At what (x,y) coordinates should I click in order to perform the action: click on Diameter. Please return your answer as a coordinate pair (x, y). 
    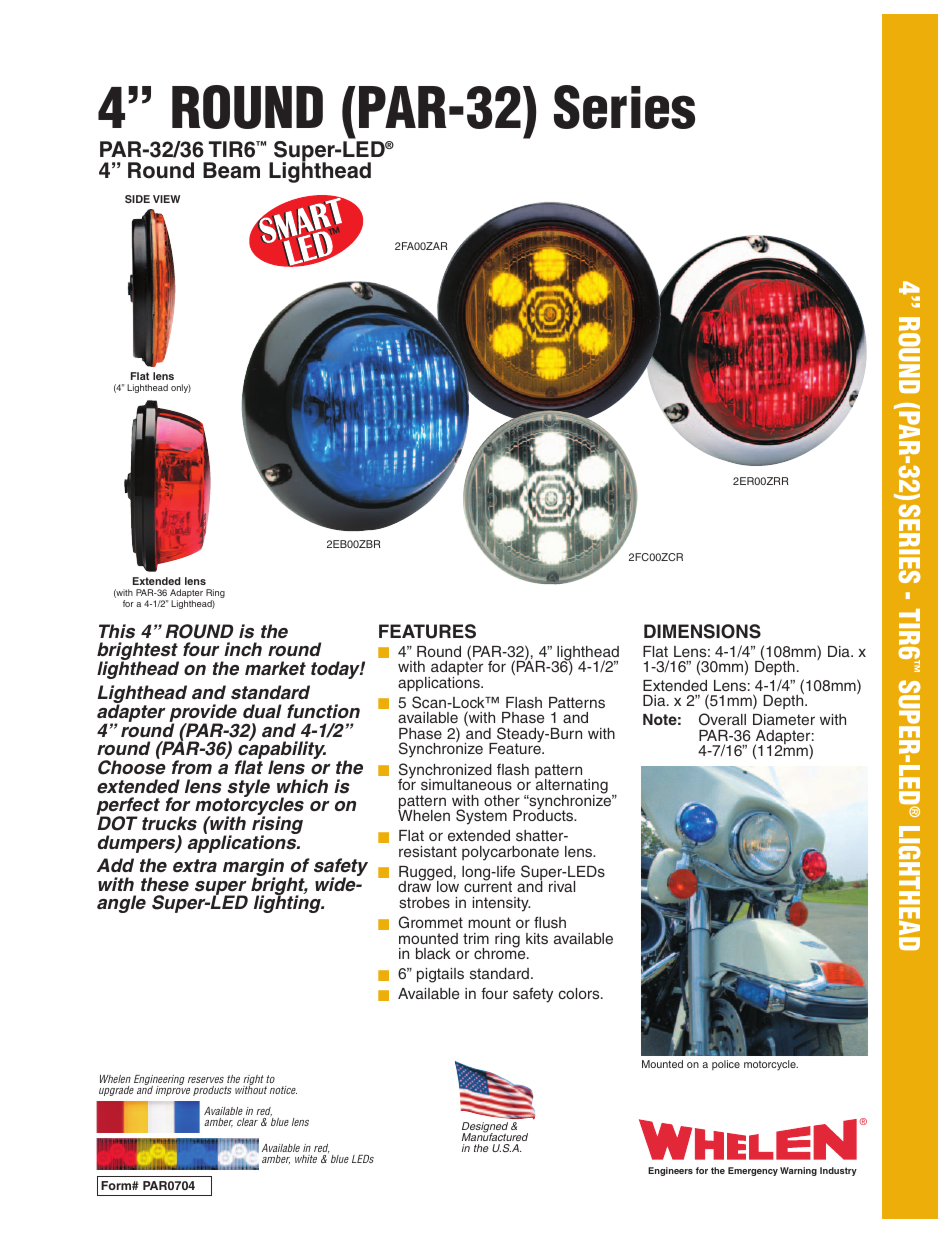
    Looking at the image, I should click on (784, 719).
